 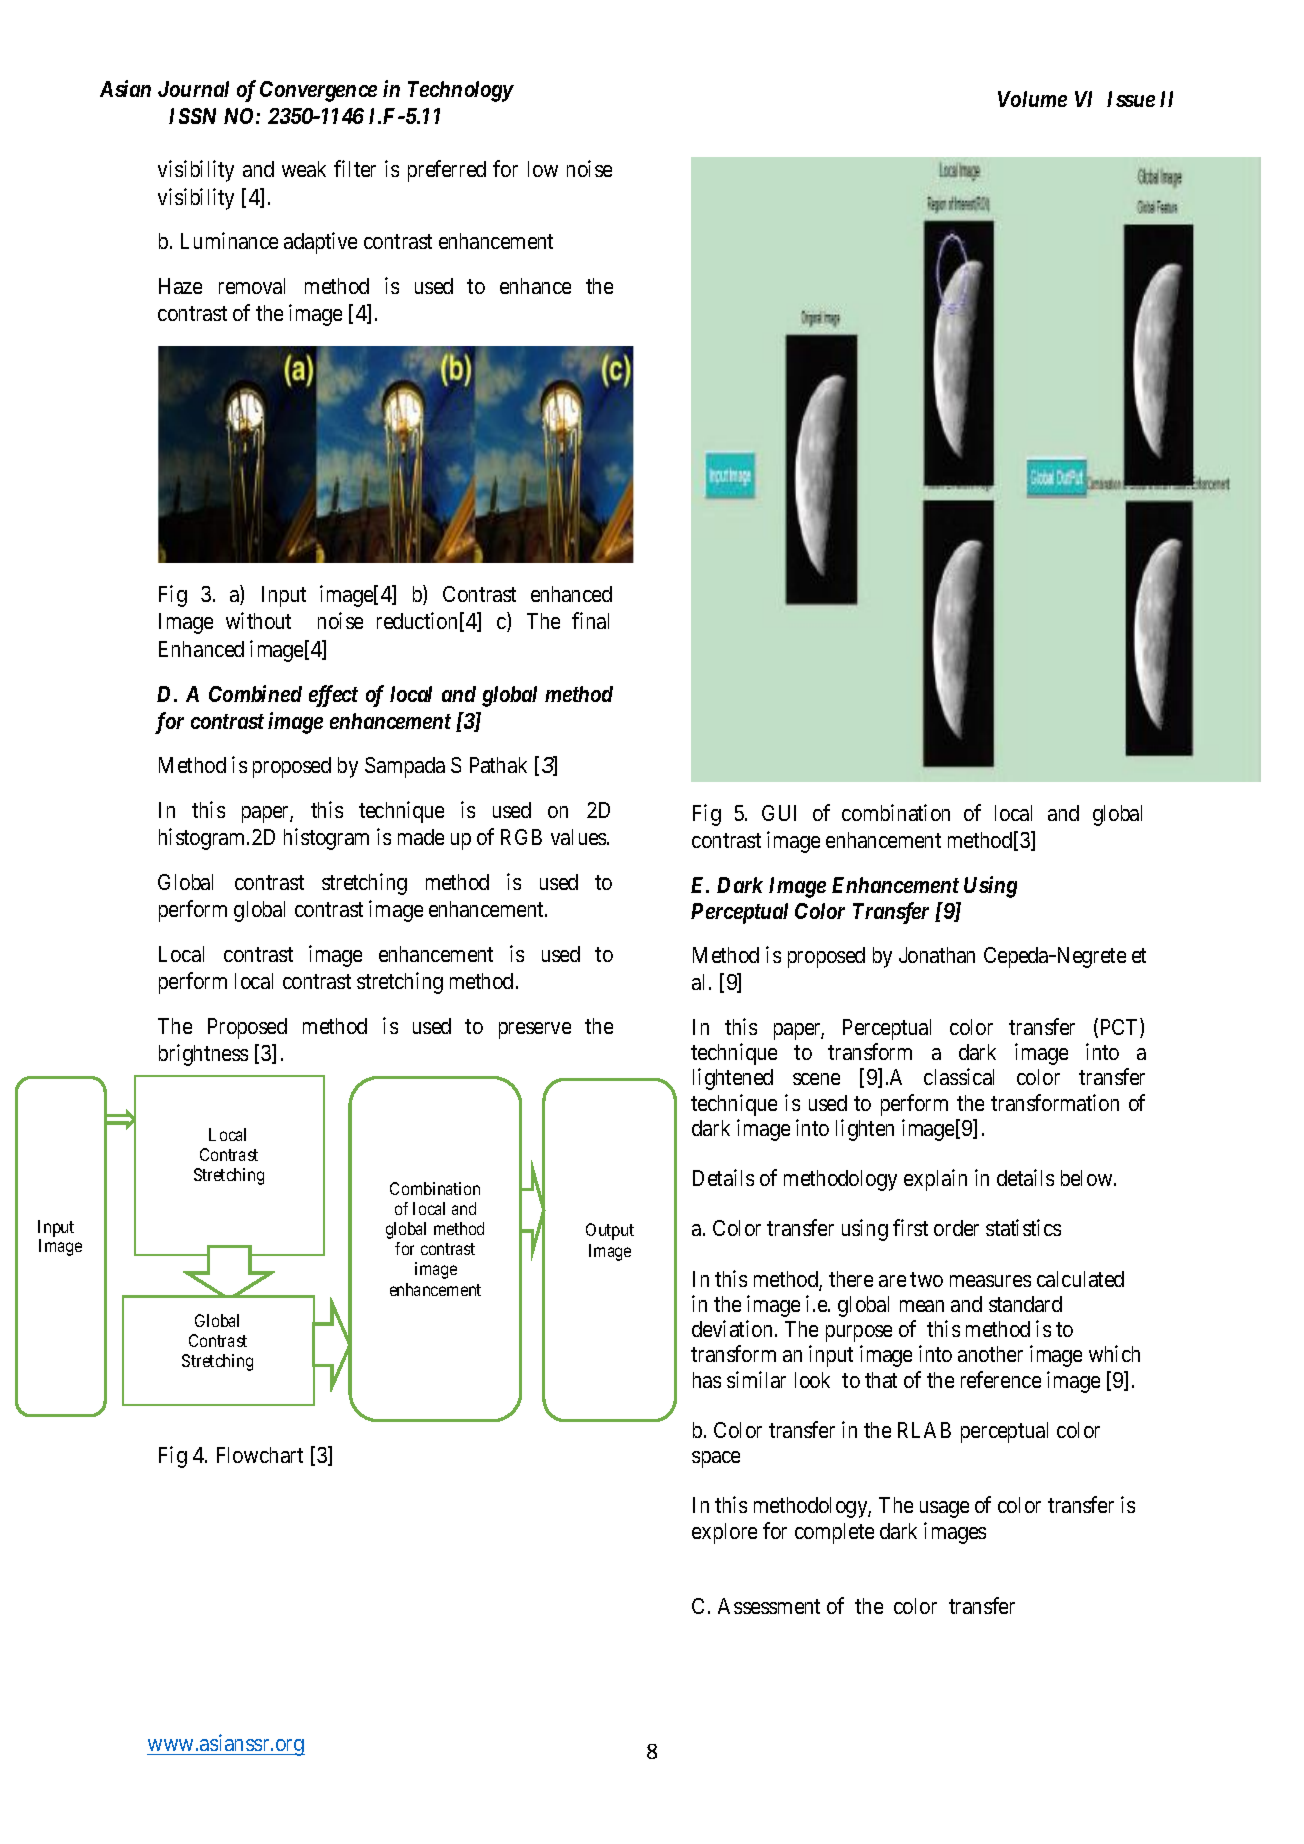 What do you see at coordinates (461, 91) in the screenshot?
I see `Technology` at bounding box center [461, 91].
